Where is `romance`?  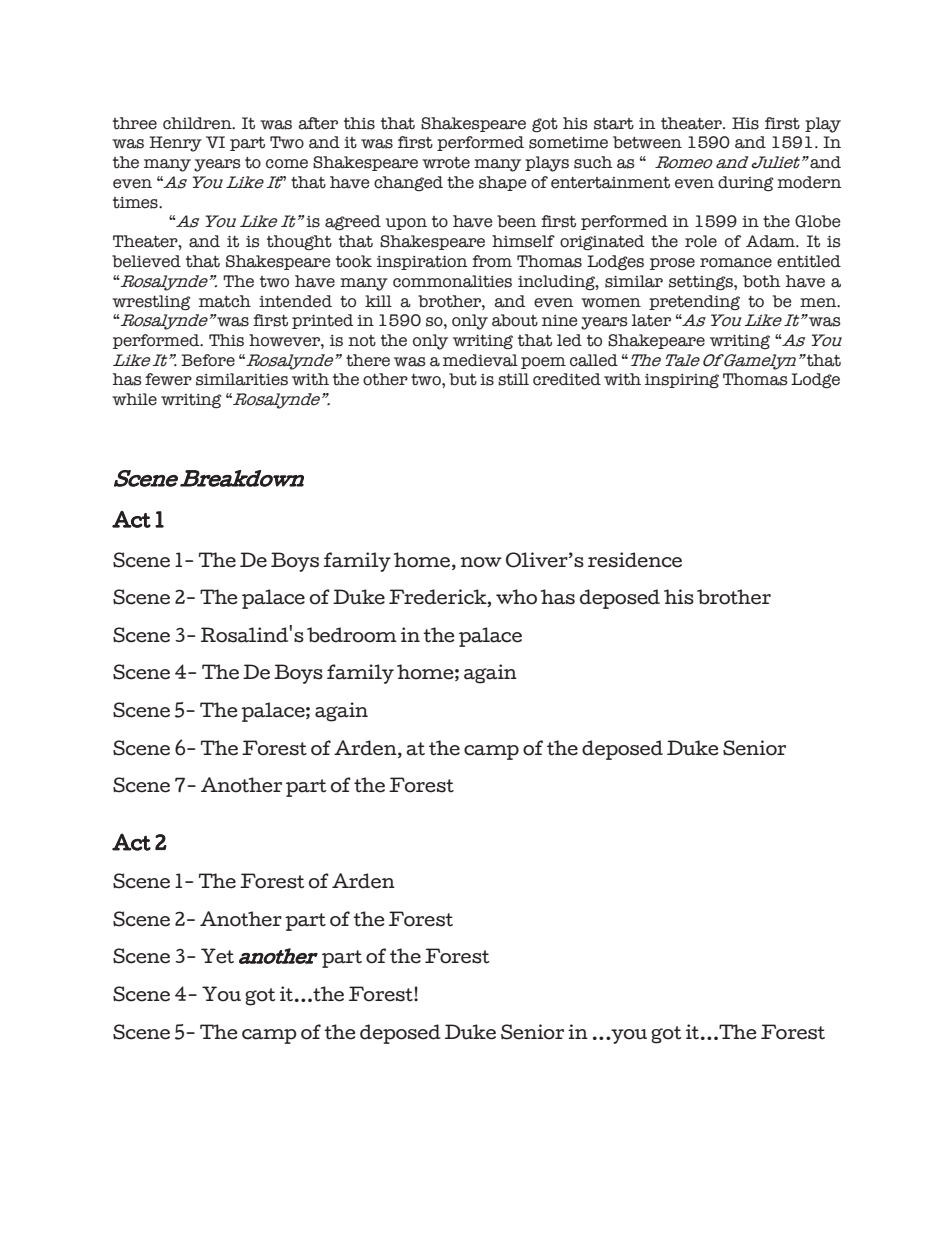
romance is located at coordinates (736, 263).
